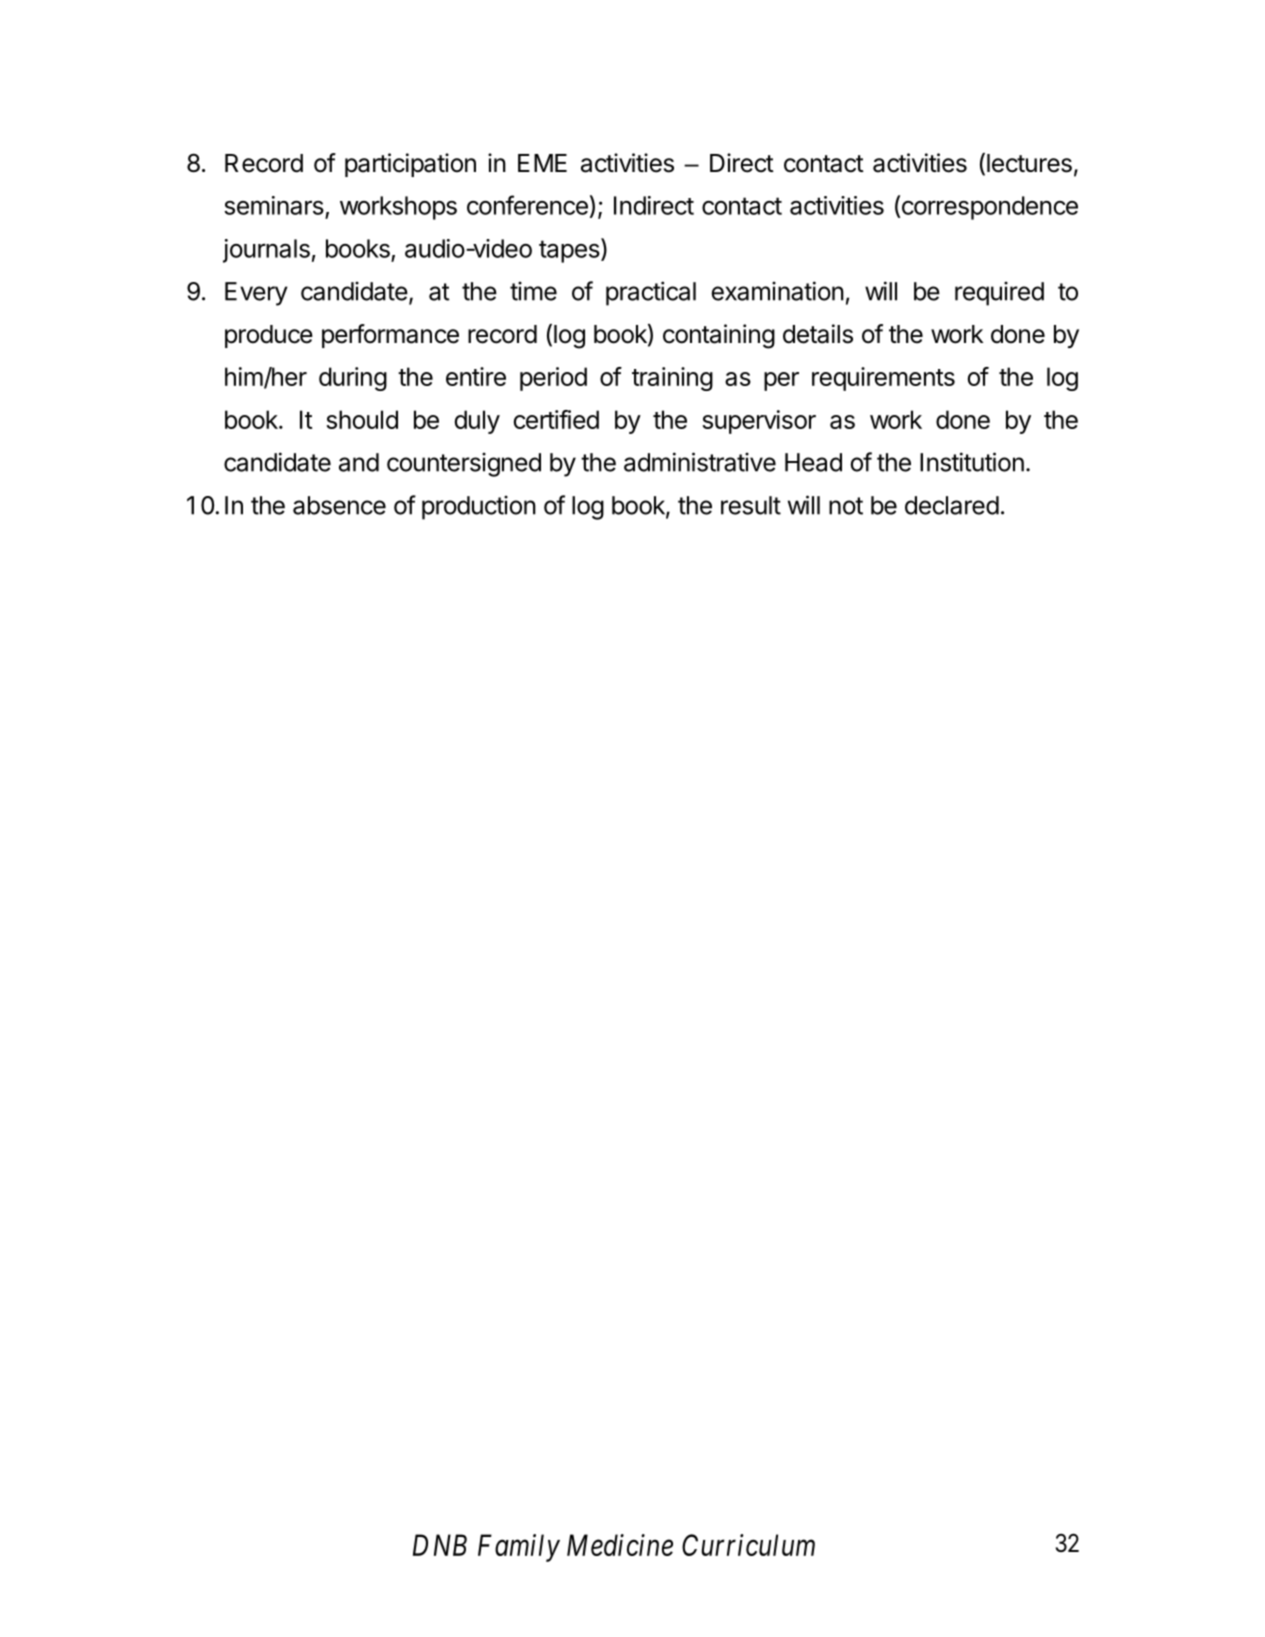 Image resolution: width=1265 pixels, height=1637 pixels. I want to click on Curriculum, so click(748, 1545).
